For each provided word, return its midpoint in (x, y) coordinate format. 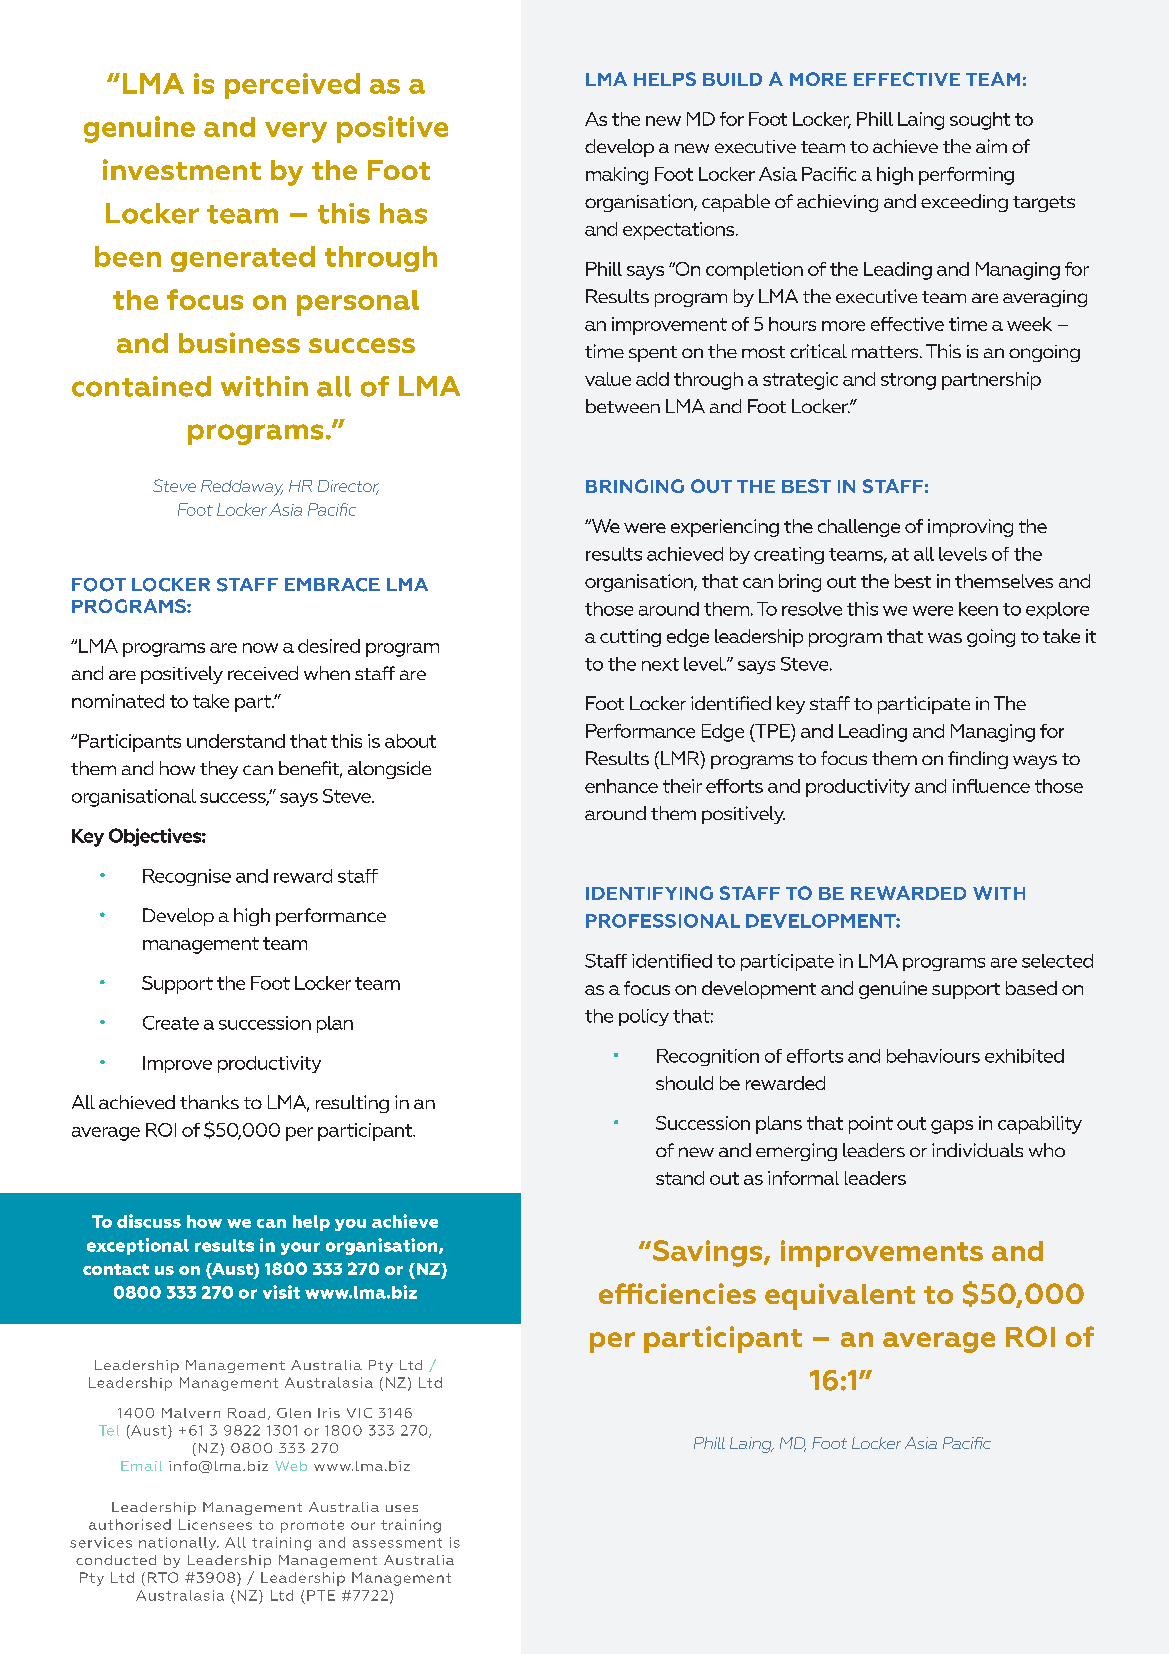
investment (182, 169)
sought (980, 121)
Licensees (215, 1524)
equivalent (840, 1296)
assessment (397, 1543)
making (617, 176)
